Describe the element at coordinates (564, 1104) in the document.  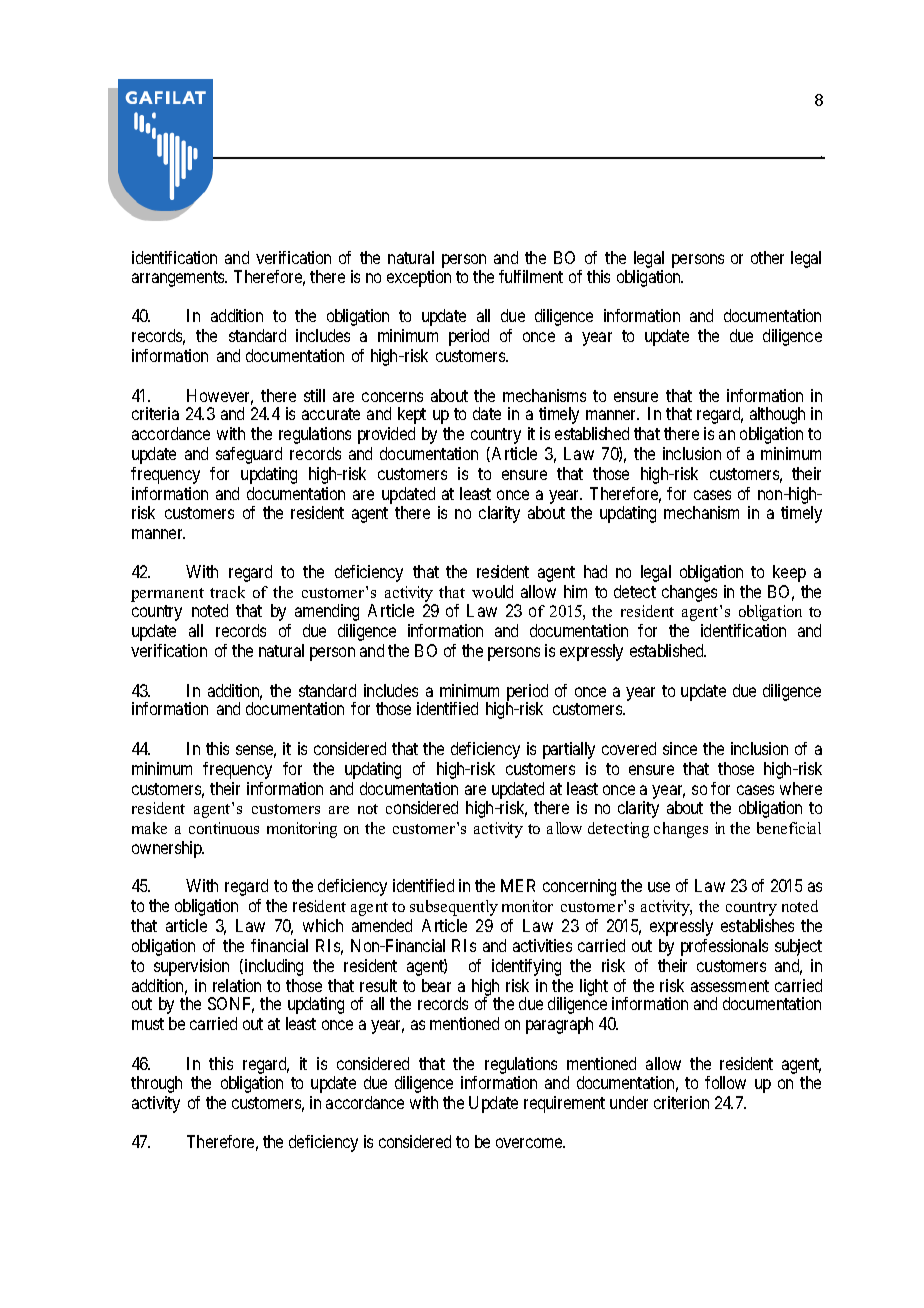
I see `requirement` at that location.
